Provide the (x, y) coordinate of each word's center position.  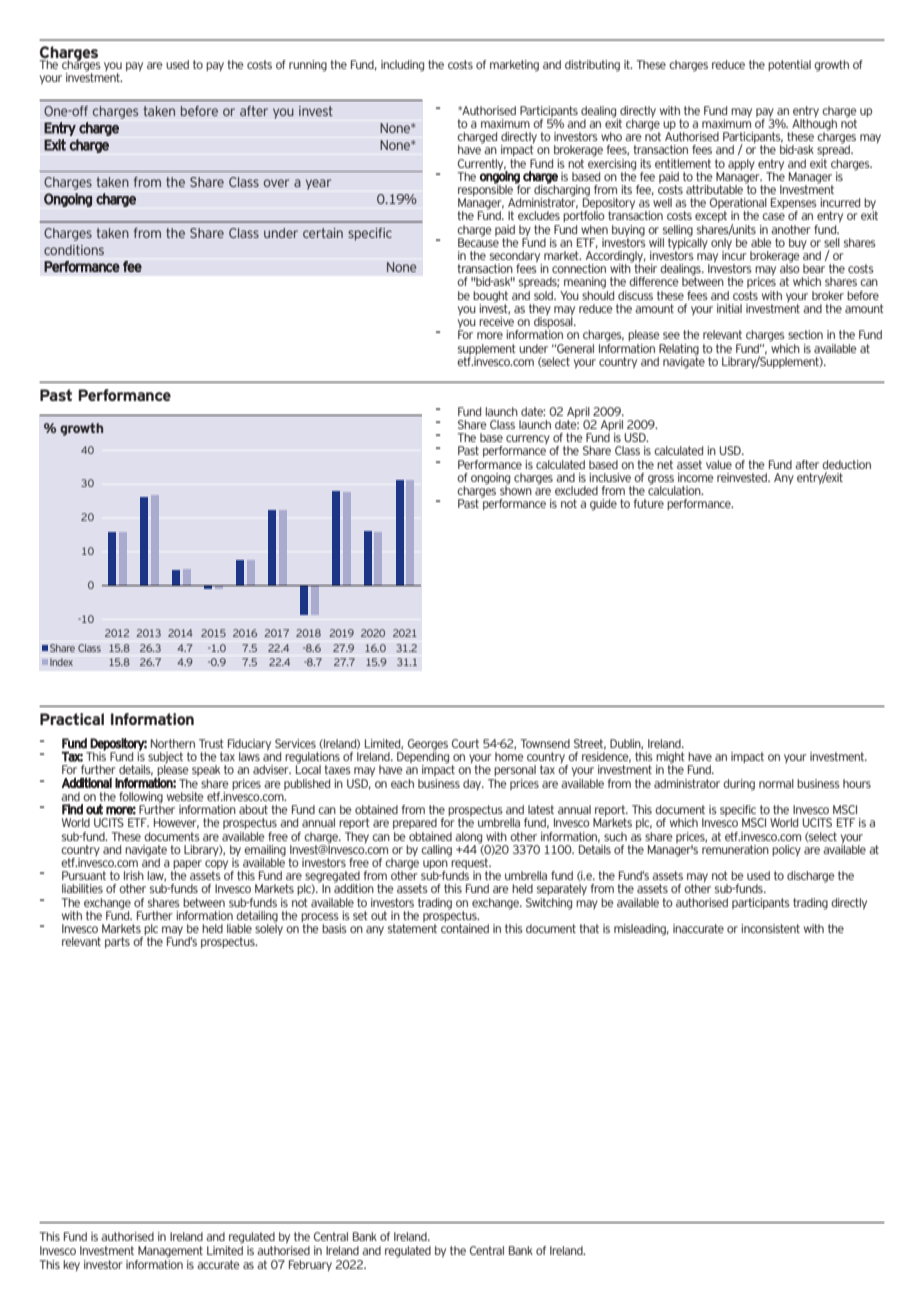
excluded (576, 490)
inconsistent (770, 928)
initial (729, 308)
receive (496, 321)
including (402, 66)
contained (465, 927)
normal (776, 783)
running (308, 66)
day (473, 785)
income (696, 477)
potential (789, 65)
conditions (74, 250)
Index (61, 662)
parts (117, 942)
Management (170, 1252)
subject (165, 759)
